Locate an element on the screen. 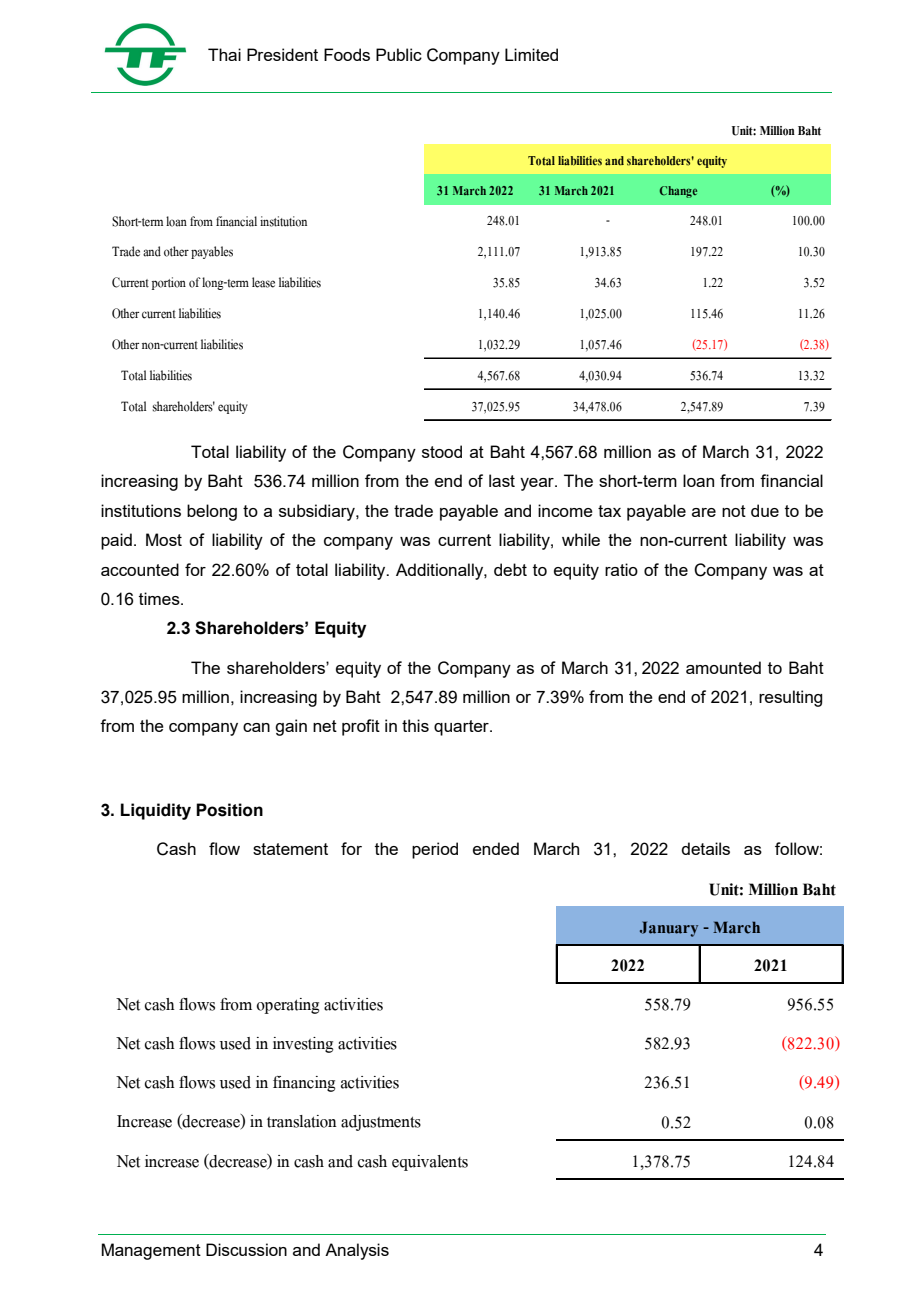 The width and height of the screenshot is (924, 1308). amounted is located at coordinates (723, 667).
